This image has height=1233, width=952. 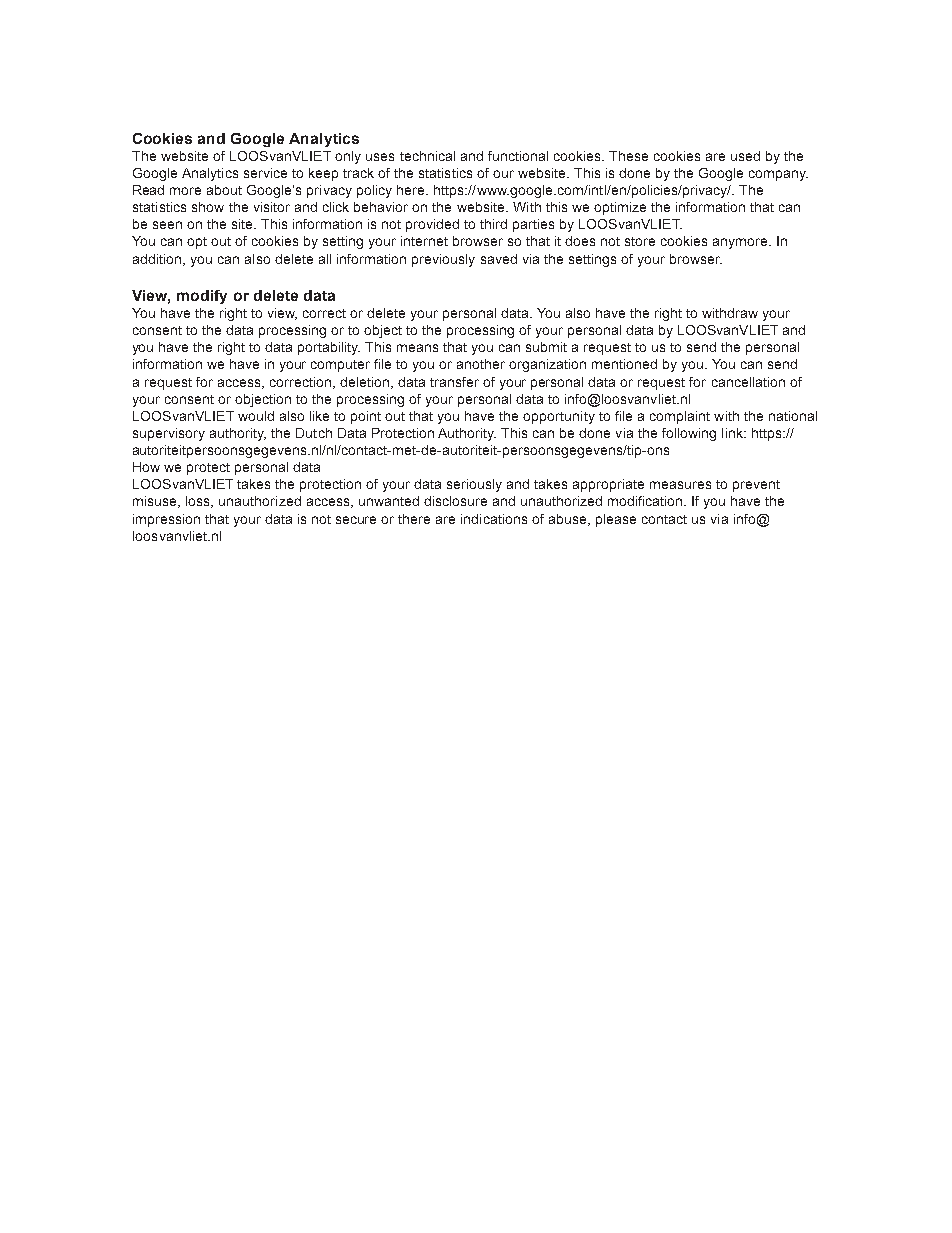 I want to click on loss, so click(x=199, y=502).
